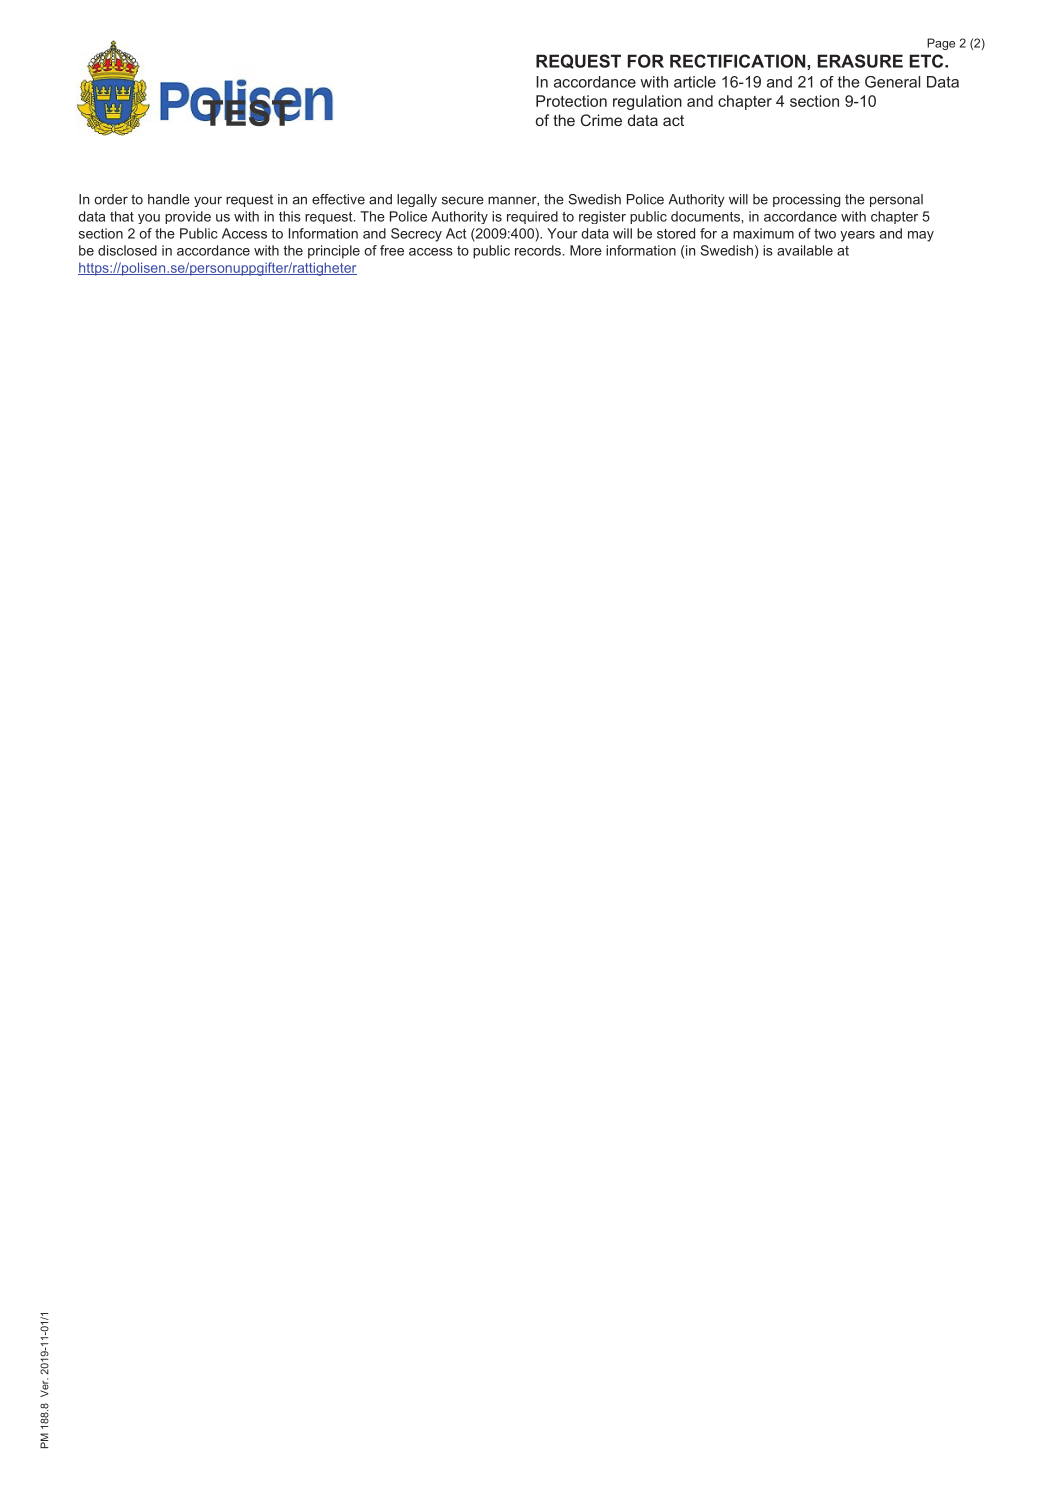  I want to click on ERASURE, so click(860, 61).
